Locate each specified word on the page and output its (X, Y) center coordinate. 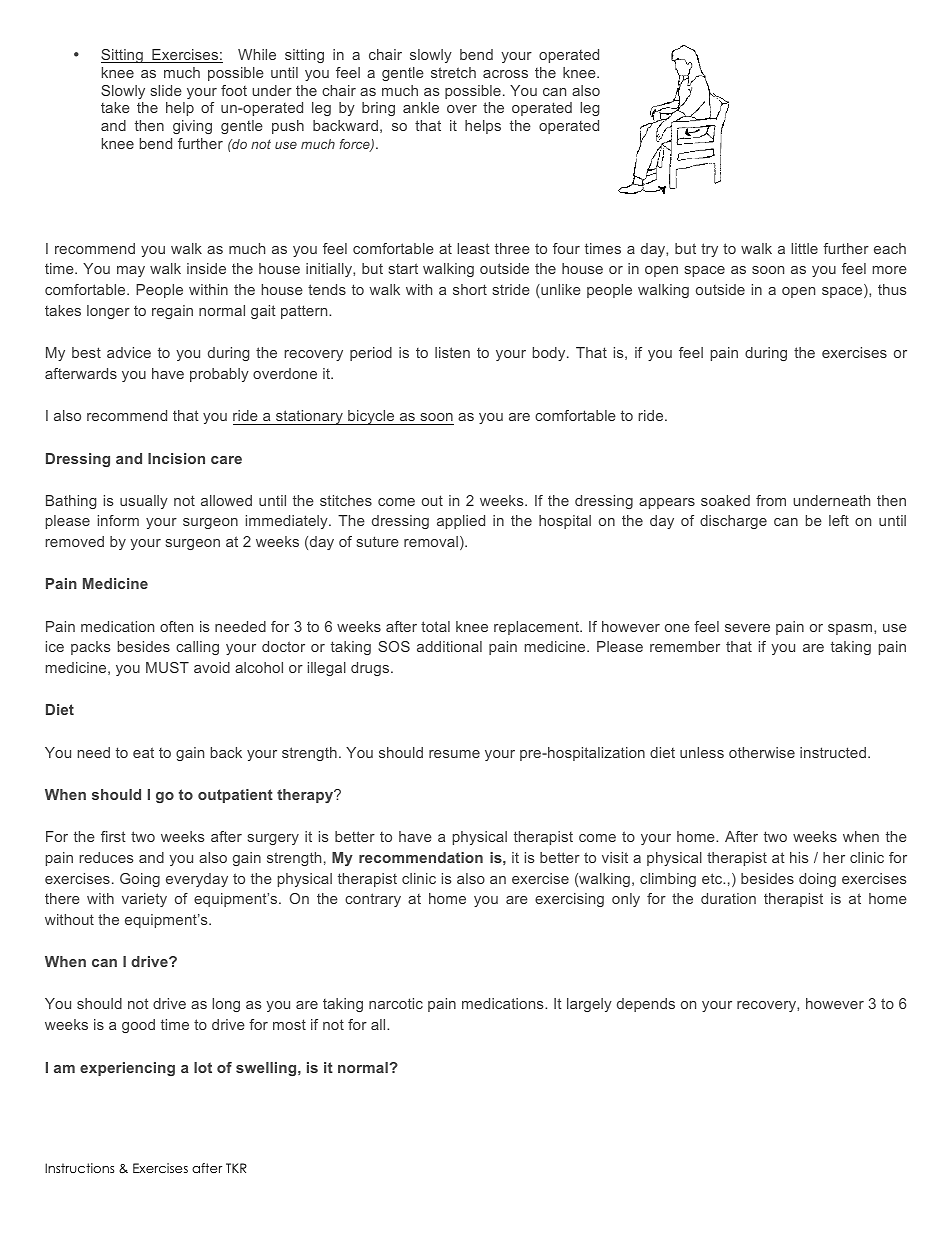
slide (166, 90)
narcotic (396, 1003)
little (804, 248)
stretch (453, 72)
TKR (236, 1168)
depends (646, 1005)
